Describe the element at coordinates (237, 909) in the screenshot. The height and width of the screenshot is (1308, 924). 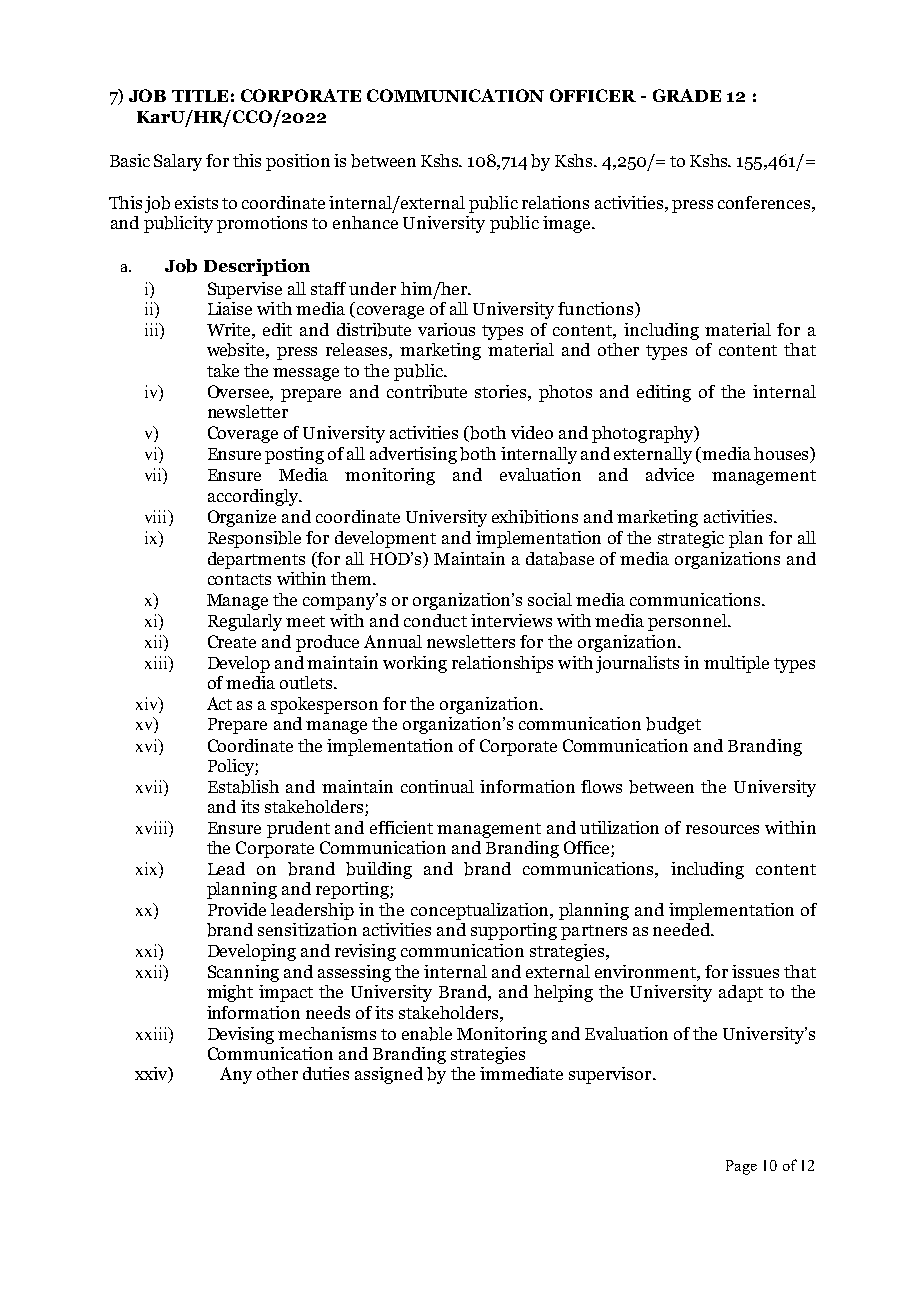
I see `Provide` at that location.
